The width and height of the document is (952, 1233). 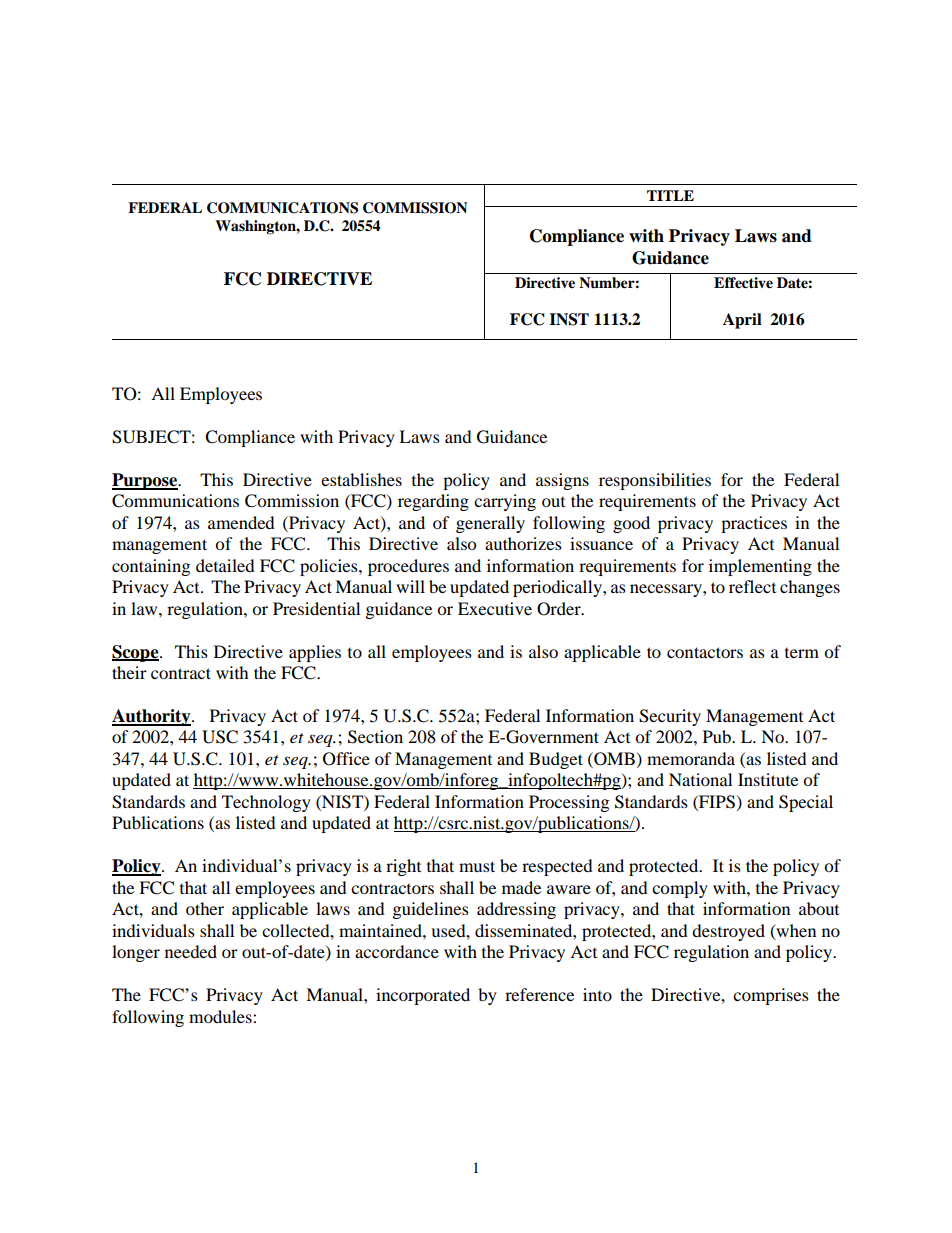 I want to click on Executive, so click(x=495, y=608).
